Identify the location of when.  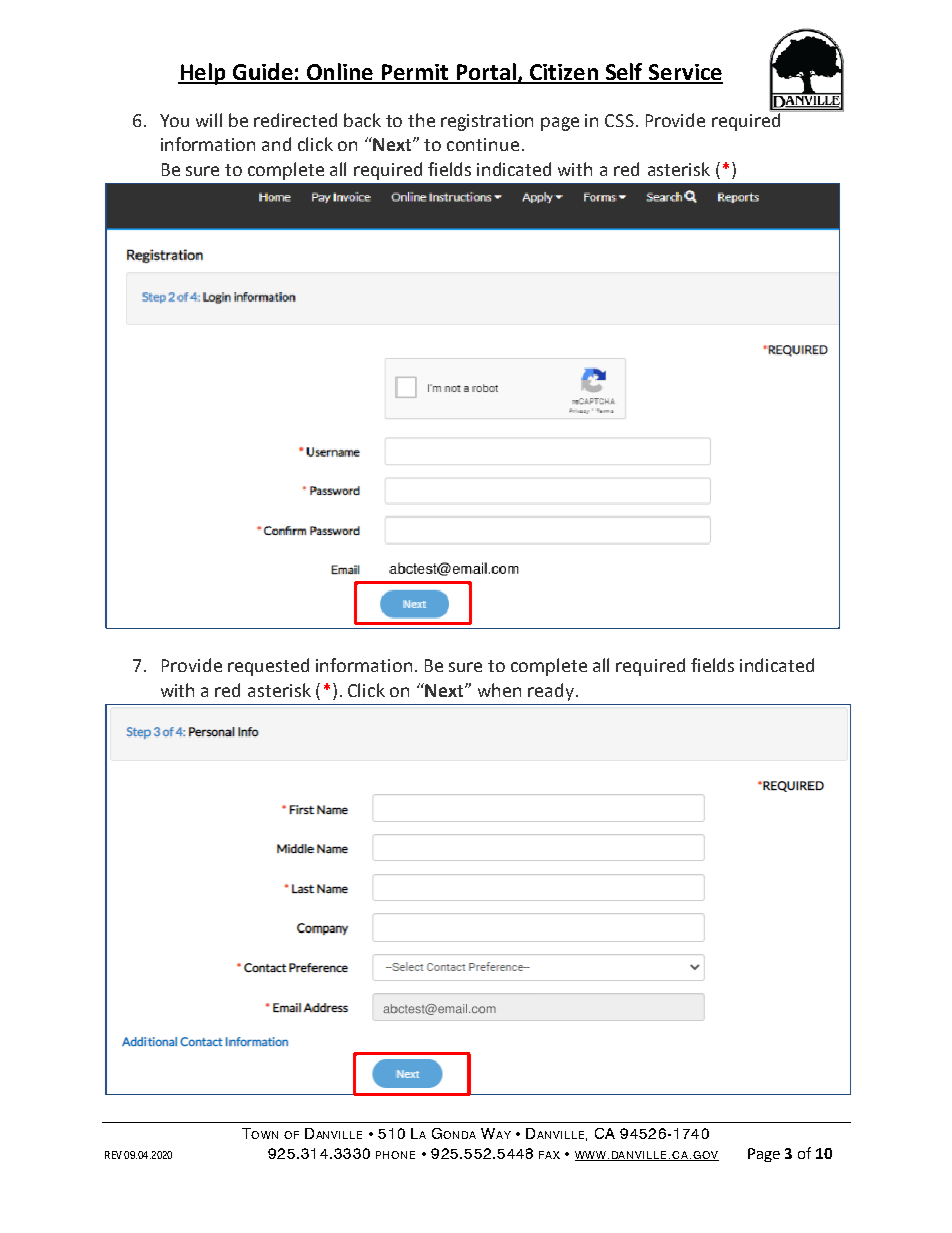
(499, 690).
